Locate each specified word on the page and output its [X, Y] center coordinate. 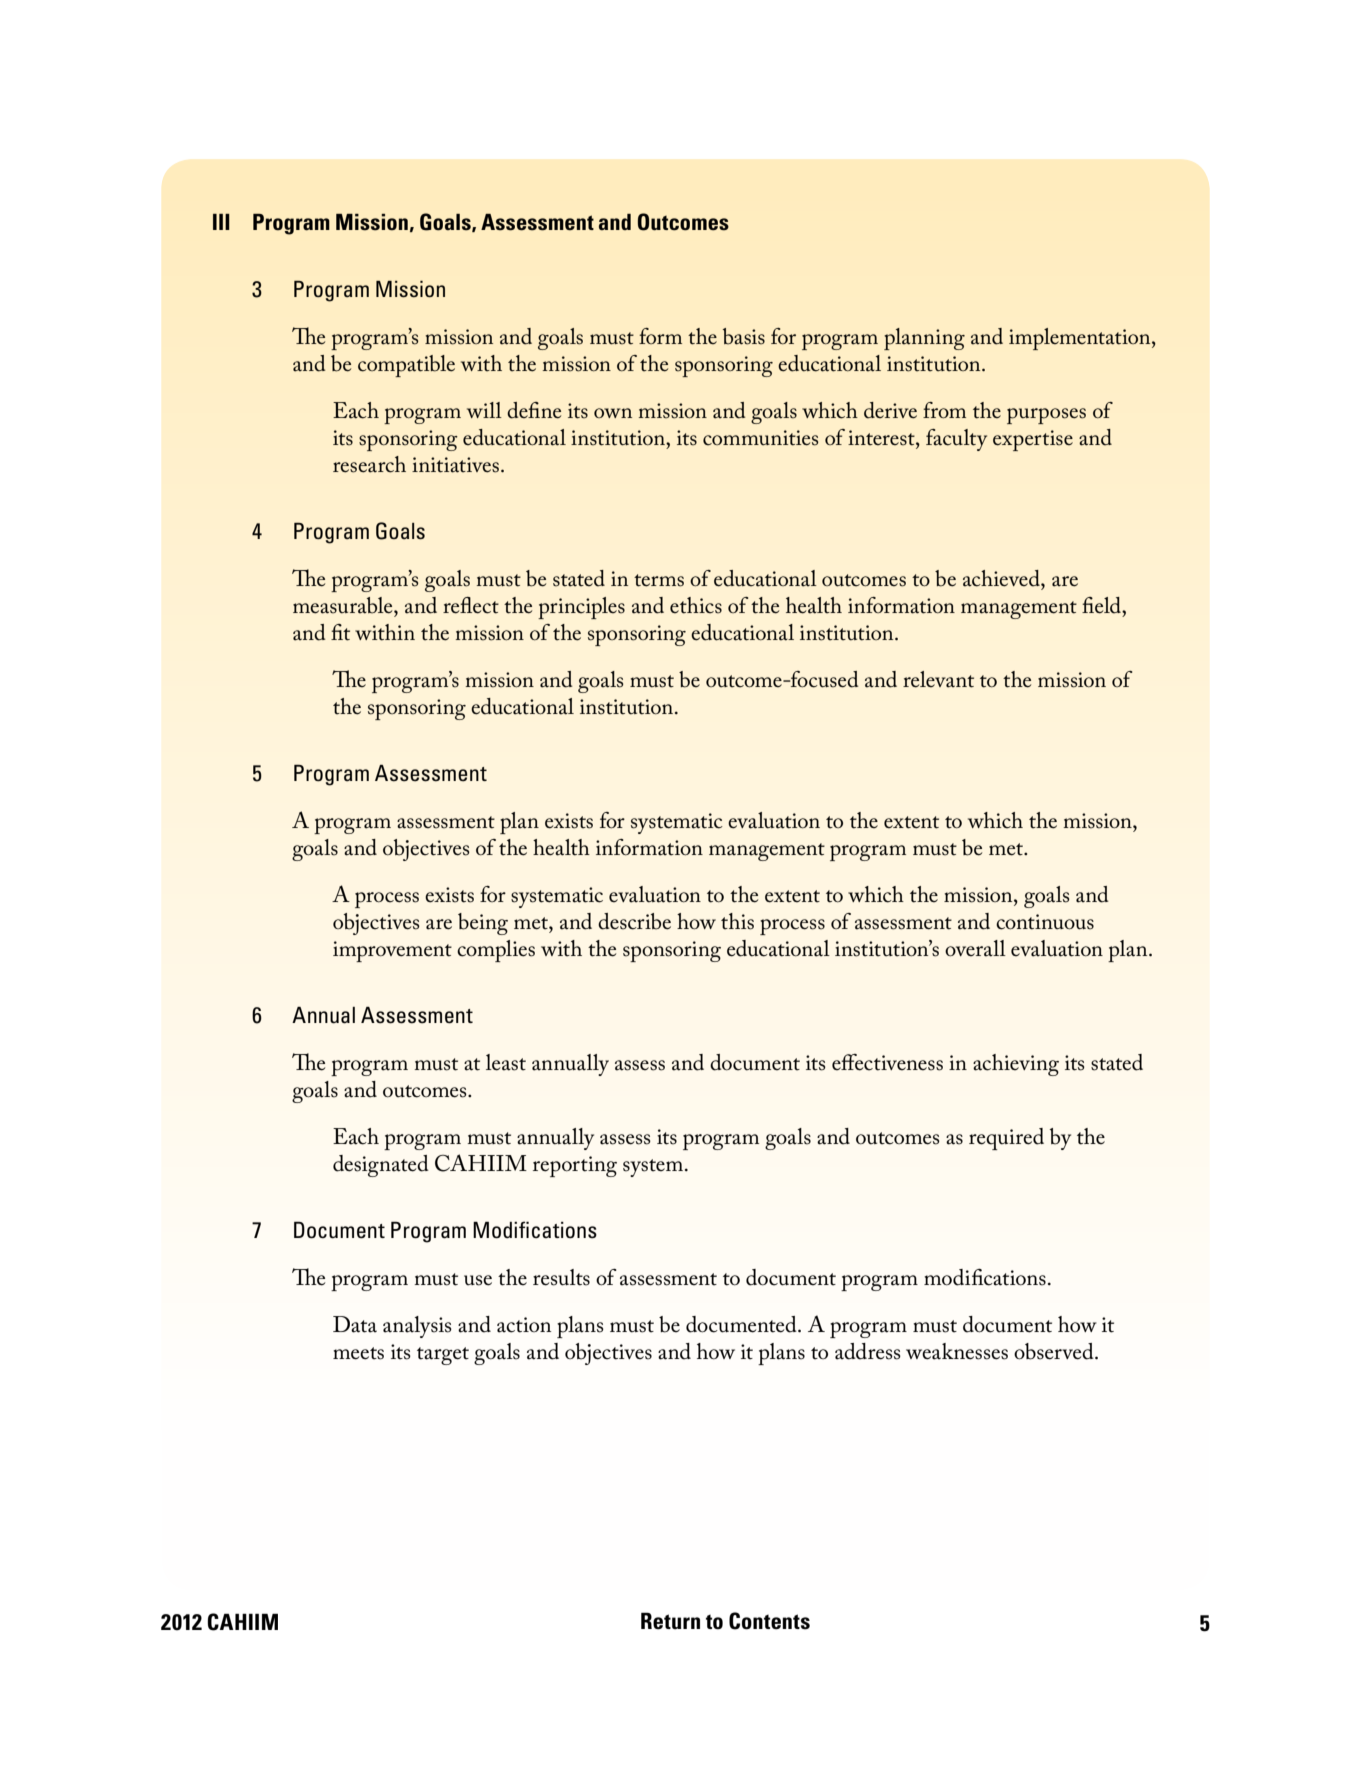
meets [358, 1353]
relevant [938, 679]
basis [744, 336]
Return [670, 1621]
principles [581, 608]
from [944, 410]
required [1006, 1139]
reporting [575, 1166]
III [221, 222]
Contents [769, 1621]
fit [340, 632]
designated [381, 1166]
